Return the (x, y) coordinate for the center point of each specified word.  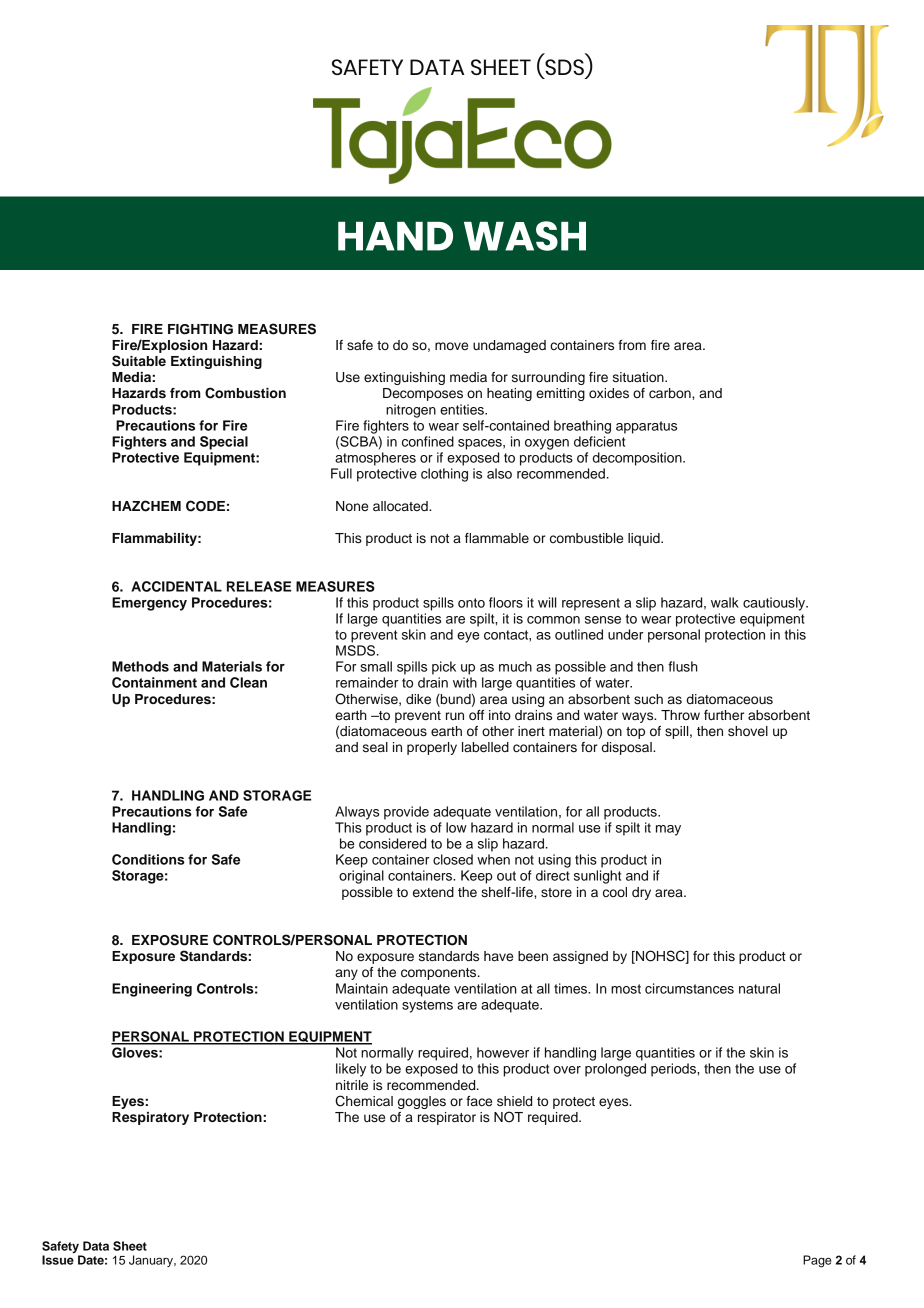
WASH (525, 236)
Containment (154, 682)
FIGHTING (200, 329)
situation (639, 377)
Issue (58, 1260)
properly (432, 748)
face (479, 1101)
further (724, 715)
